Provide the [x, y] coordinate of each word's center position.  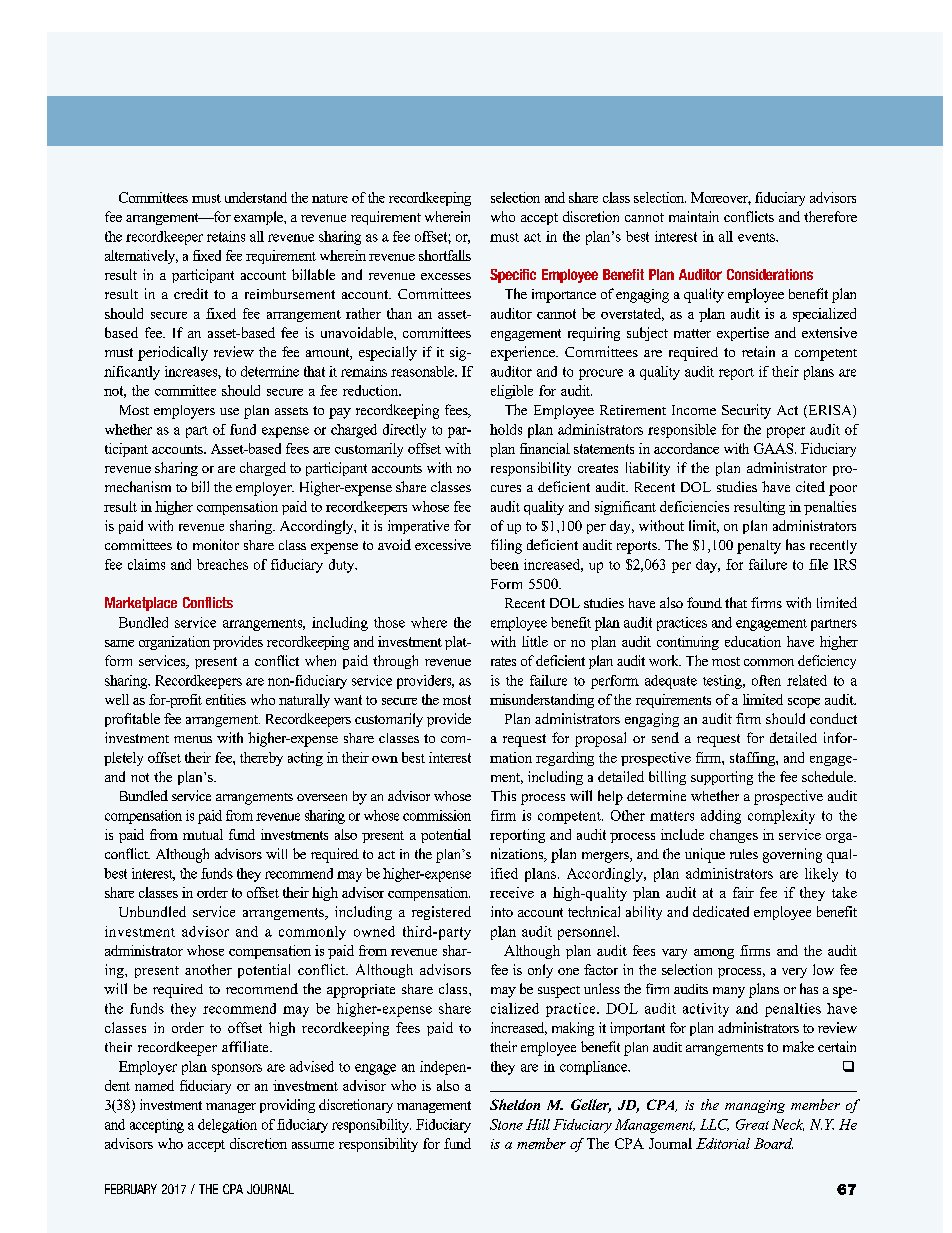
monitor [216, 544]
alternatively [141, 257]
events [758, 237]
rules [744, 854]
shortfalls [445, 255]
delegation [227, 1126]
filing [506, 546]
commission [437, 815]
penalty [759, 547]
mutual [203, 834]
